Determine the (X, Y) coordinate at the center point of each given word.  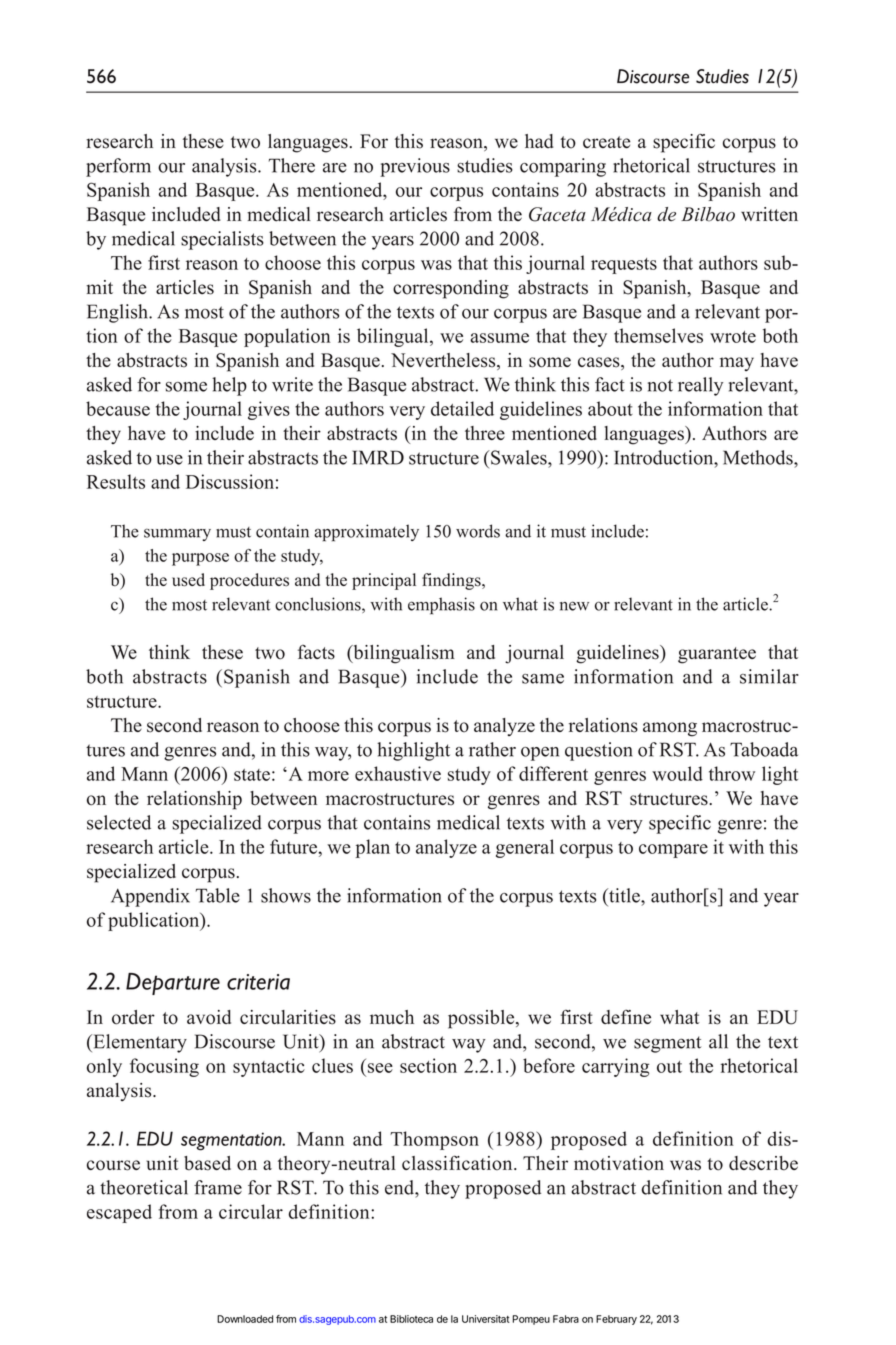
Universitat (486, 1319)
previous (415, 167)
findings (452, 581)
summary (177, 534)
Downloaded (245, 1319)
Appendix (150, 897)
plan (373, 848)
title (624, 895)
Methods (759, 457)
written (769, 214)
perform (118, 167)
